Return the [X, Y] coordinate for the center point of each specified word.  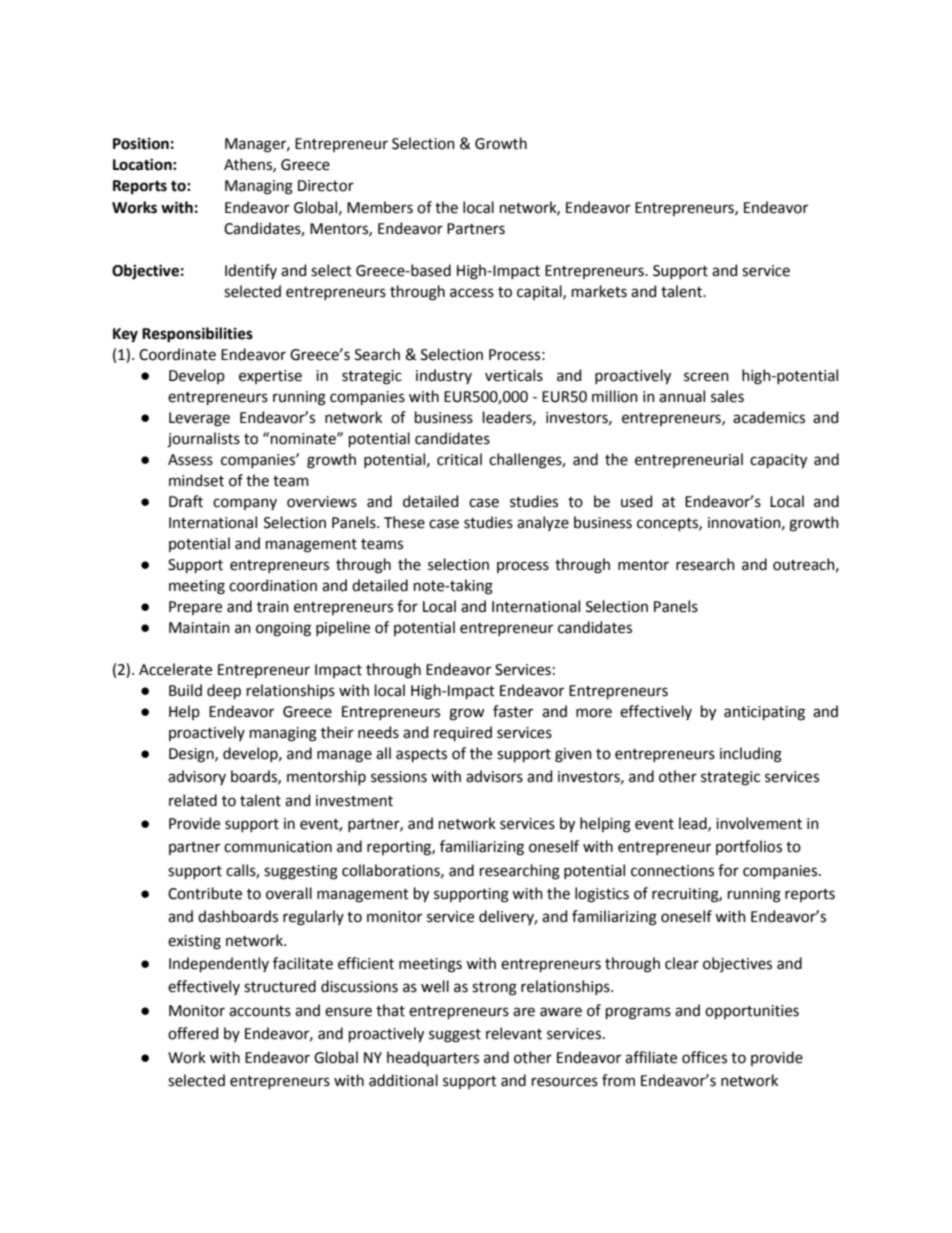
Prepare [195, 608]
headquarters [433, 1058]
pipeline [343, 628]
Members [380, 207]
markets [599, 291]
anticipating [764, 713]
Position [141, 144]
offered [193, 1033]
